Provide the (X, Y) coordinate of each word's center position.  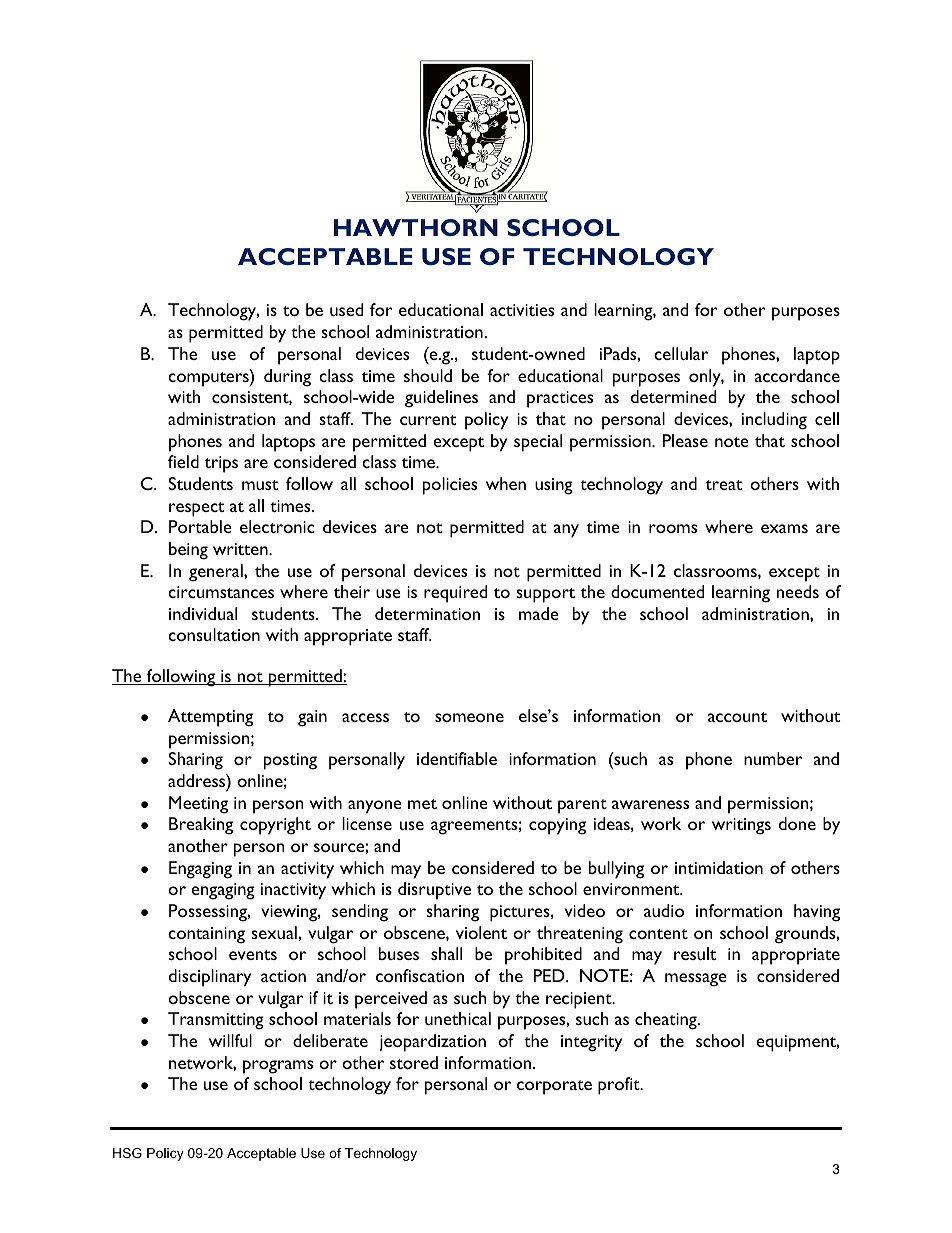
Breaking (201, 826)
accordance (797, 375)
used (346, 309)
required (455, 594)
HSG (127, 1153)
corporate (554, 1087)
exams (784, 528)
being (188, 551)
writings (741, 826)
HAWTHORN (416, 227)
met (422, 804)
